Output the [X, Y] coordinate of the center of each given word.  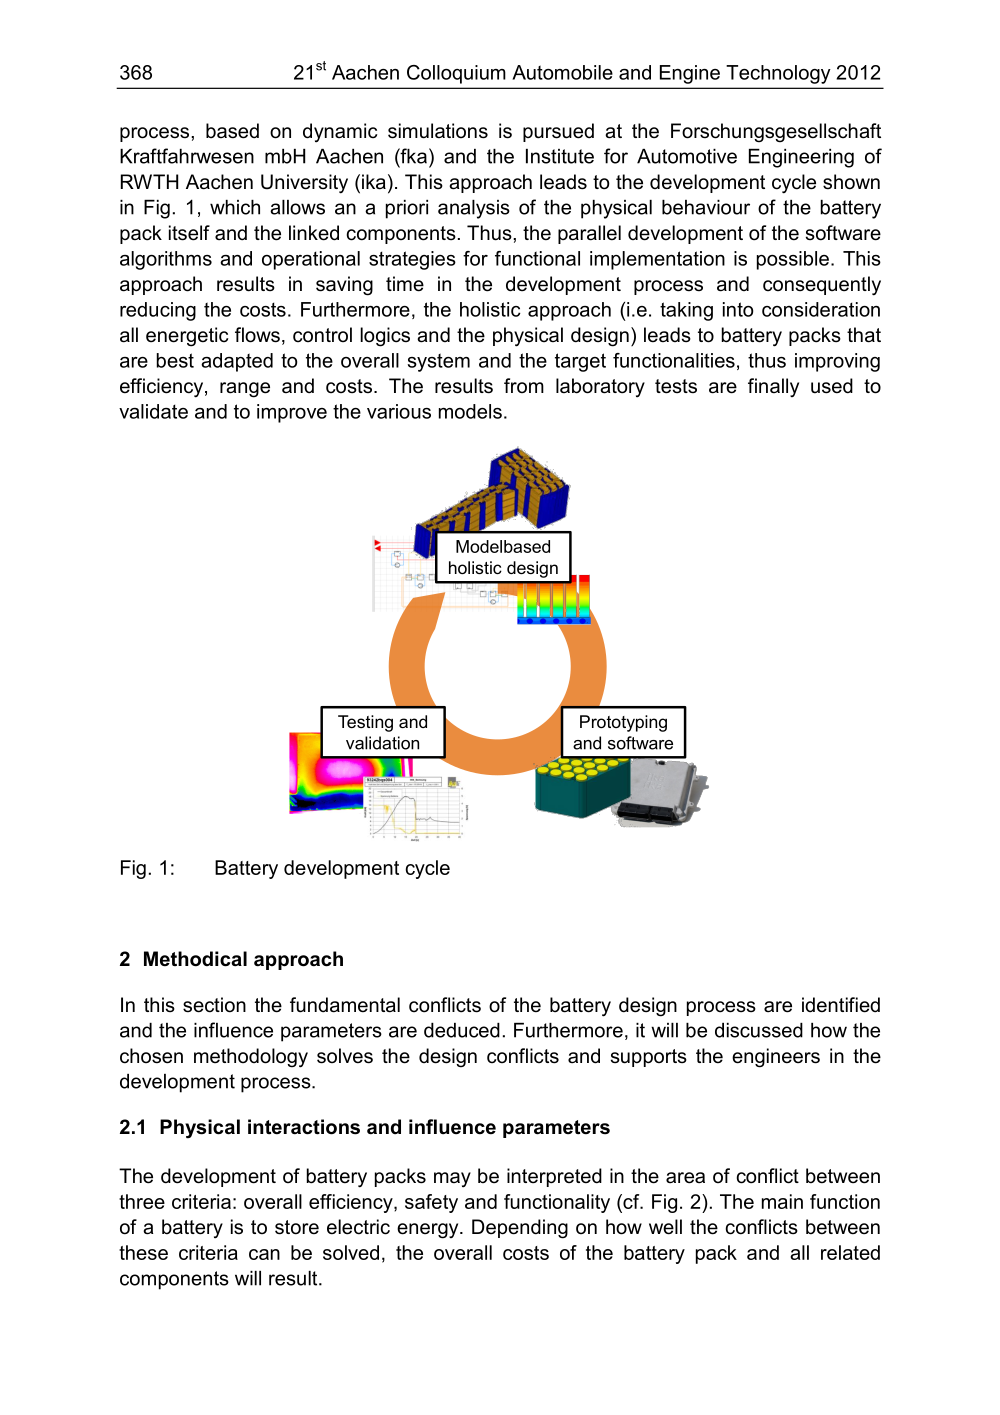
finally [773, 387]
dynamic [340, 133]
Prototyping [623, 723]
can [264, 1254]
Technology [778, 74]
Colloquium [456, 74]
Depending [520, 1229]
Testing [365, 723]
